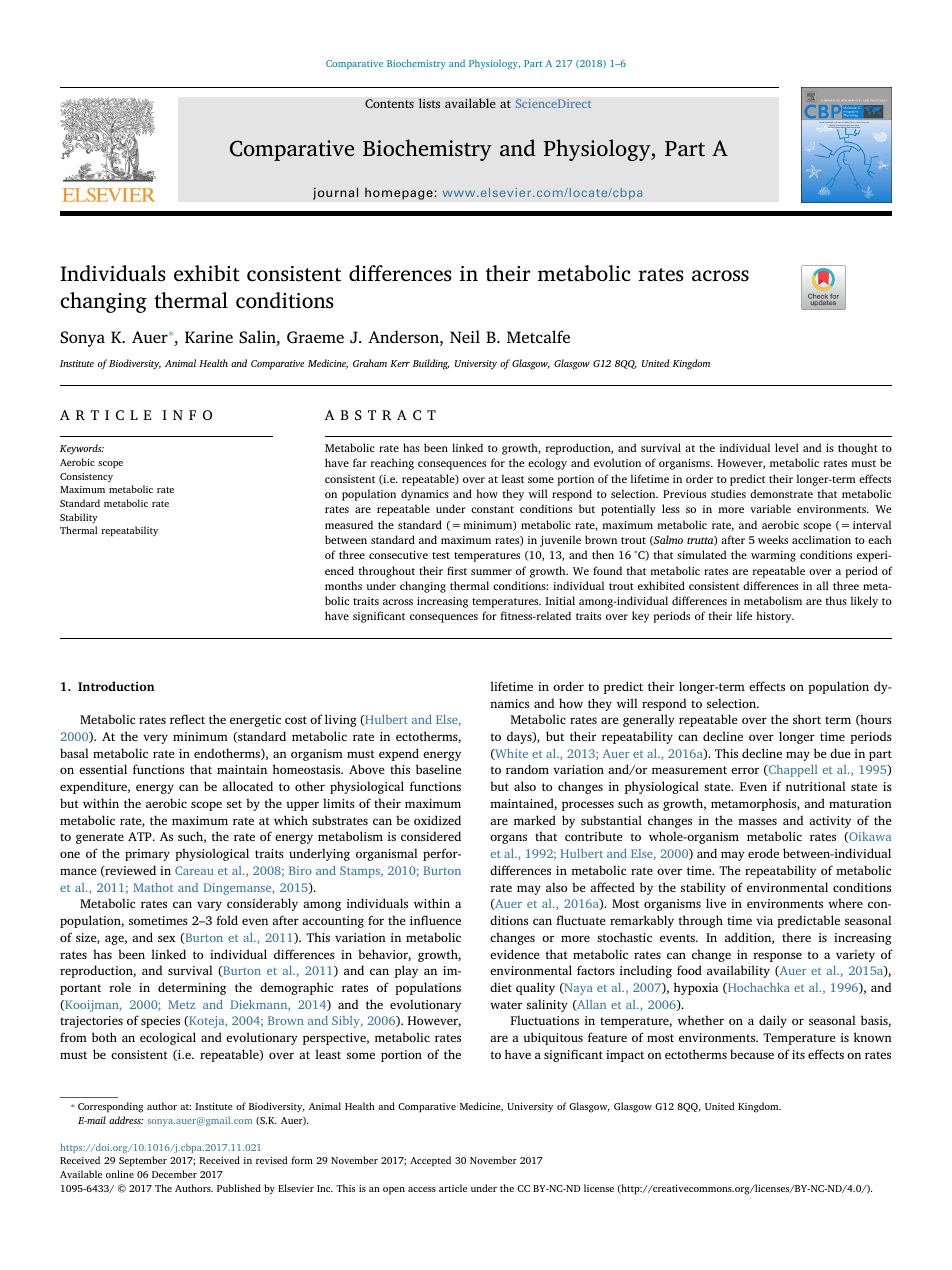 This page has width=952, height=1270. What do you see at coordinates (143, 1161) in the page?
I see `September` at bounding box center [143, 1161].
